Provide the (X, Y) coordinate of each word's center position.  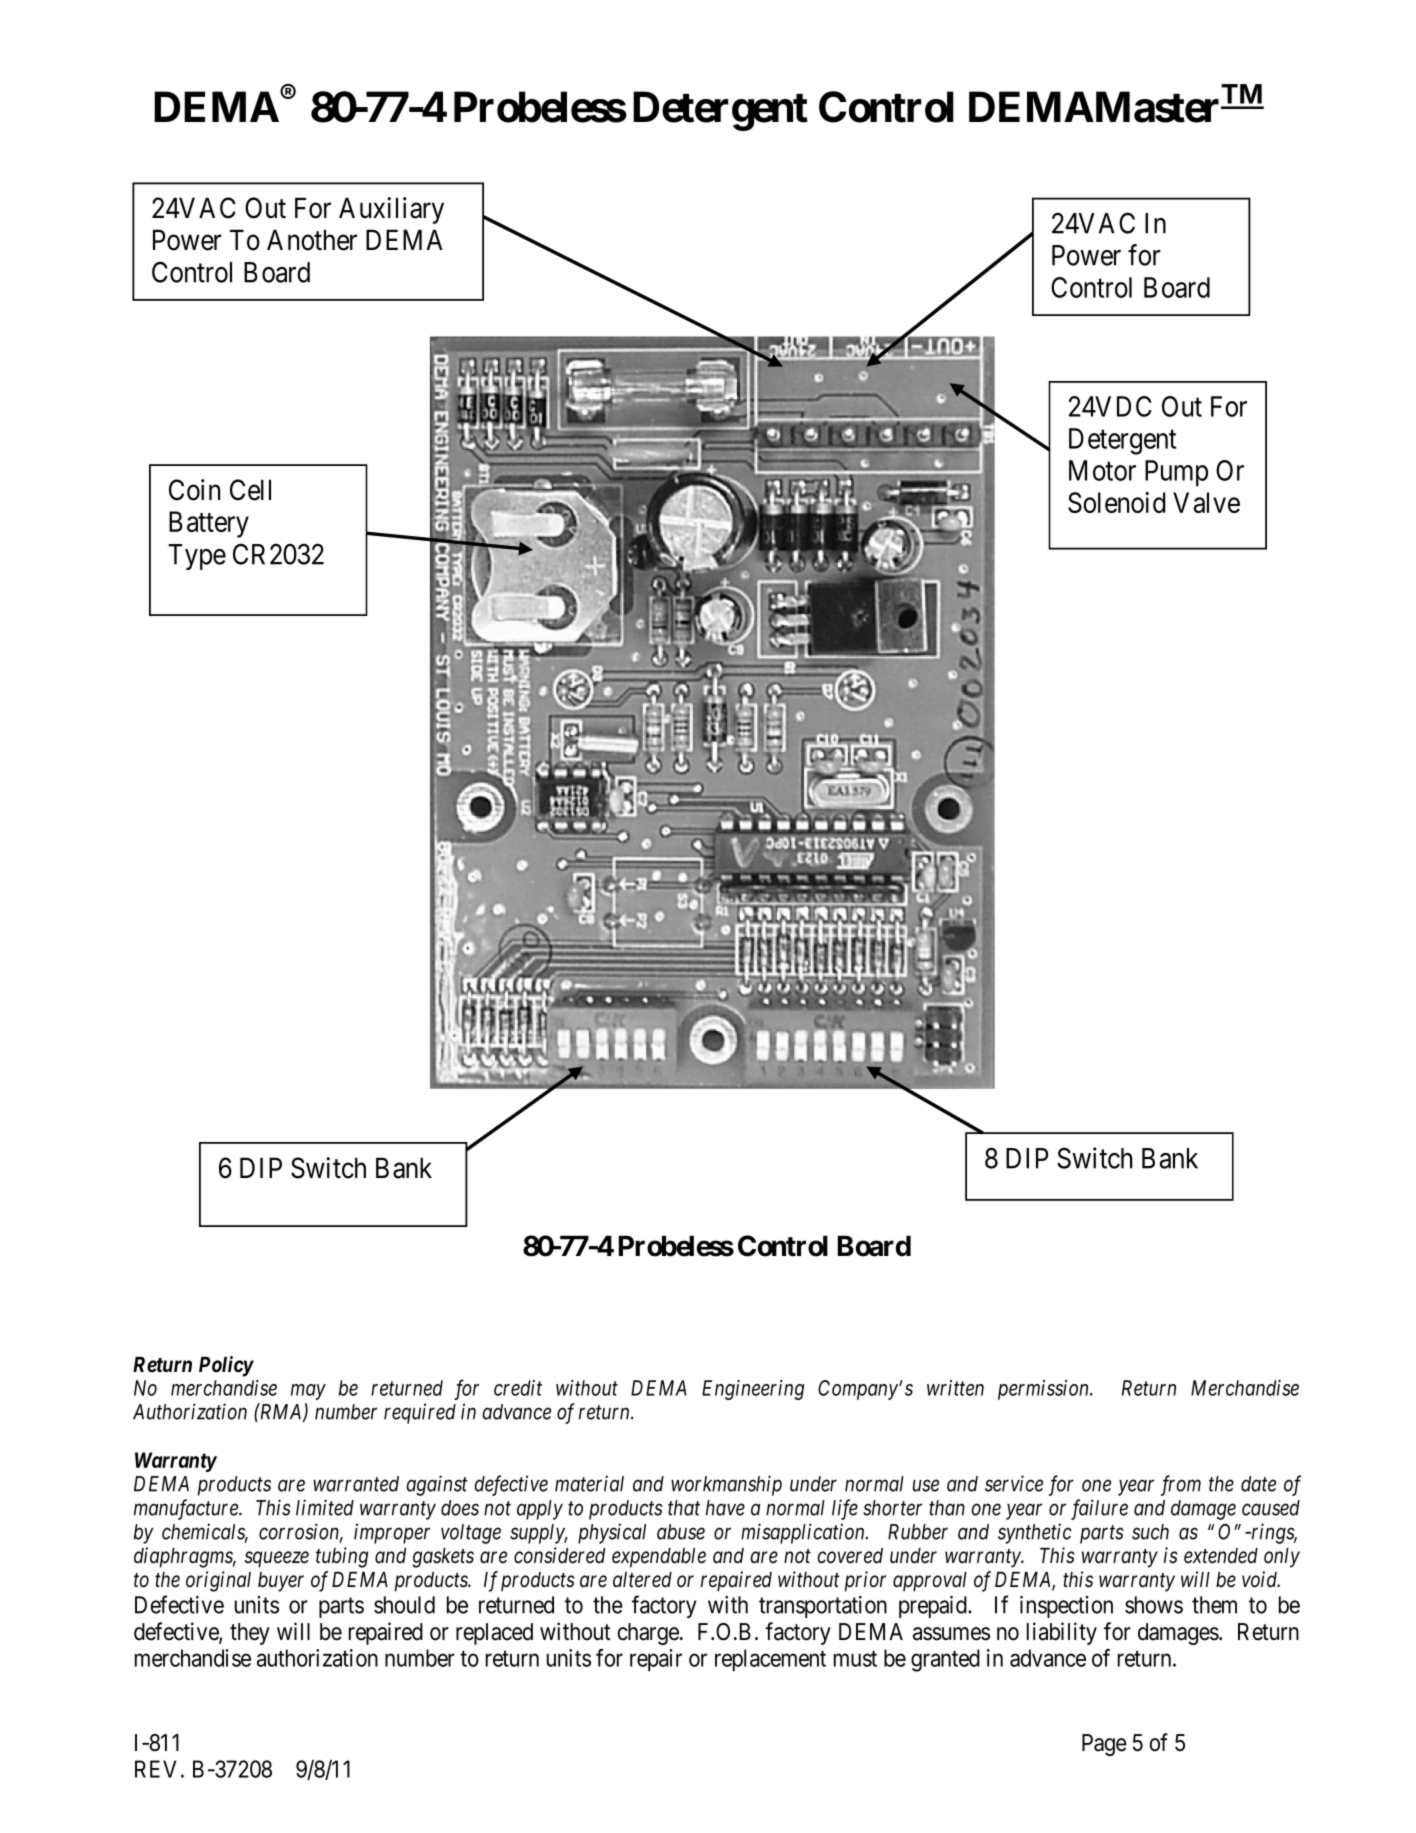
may (308, 1392)
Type (197, 557)
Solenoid (1117, 502)
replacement (770, 1660)
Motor (1102, 470)
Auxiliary (391, 210)
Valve (1206, 502)
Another (312, 240)
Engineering (753, 1390)
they (250, 1634)
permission (1044, 1390)
